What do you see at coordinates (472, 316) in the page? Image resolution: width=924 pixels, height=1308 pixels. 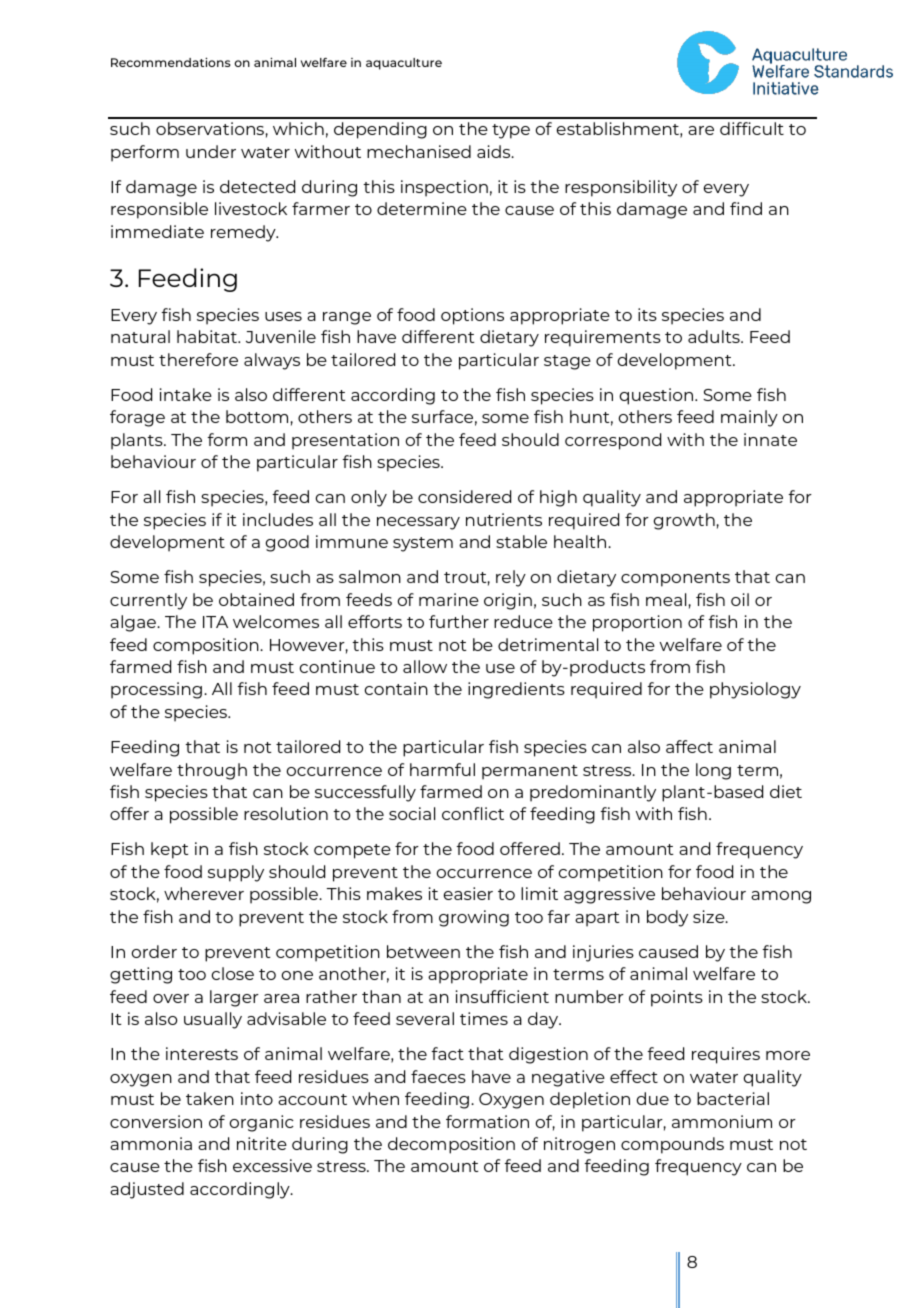 I see `options` at bounding box center [472, 316].
